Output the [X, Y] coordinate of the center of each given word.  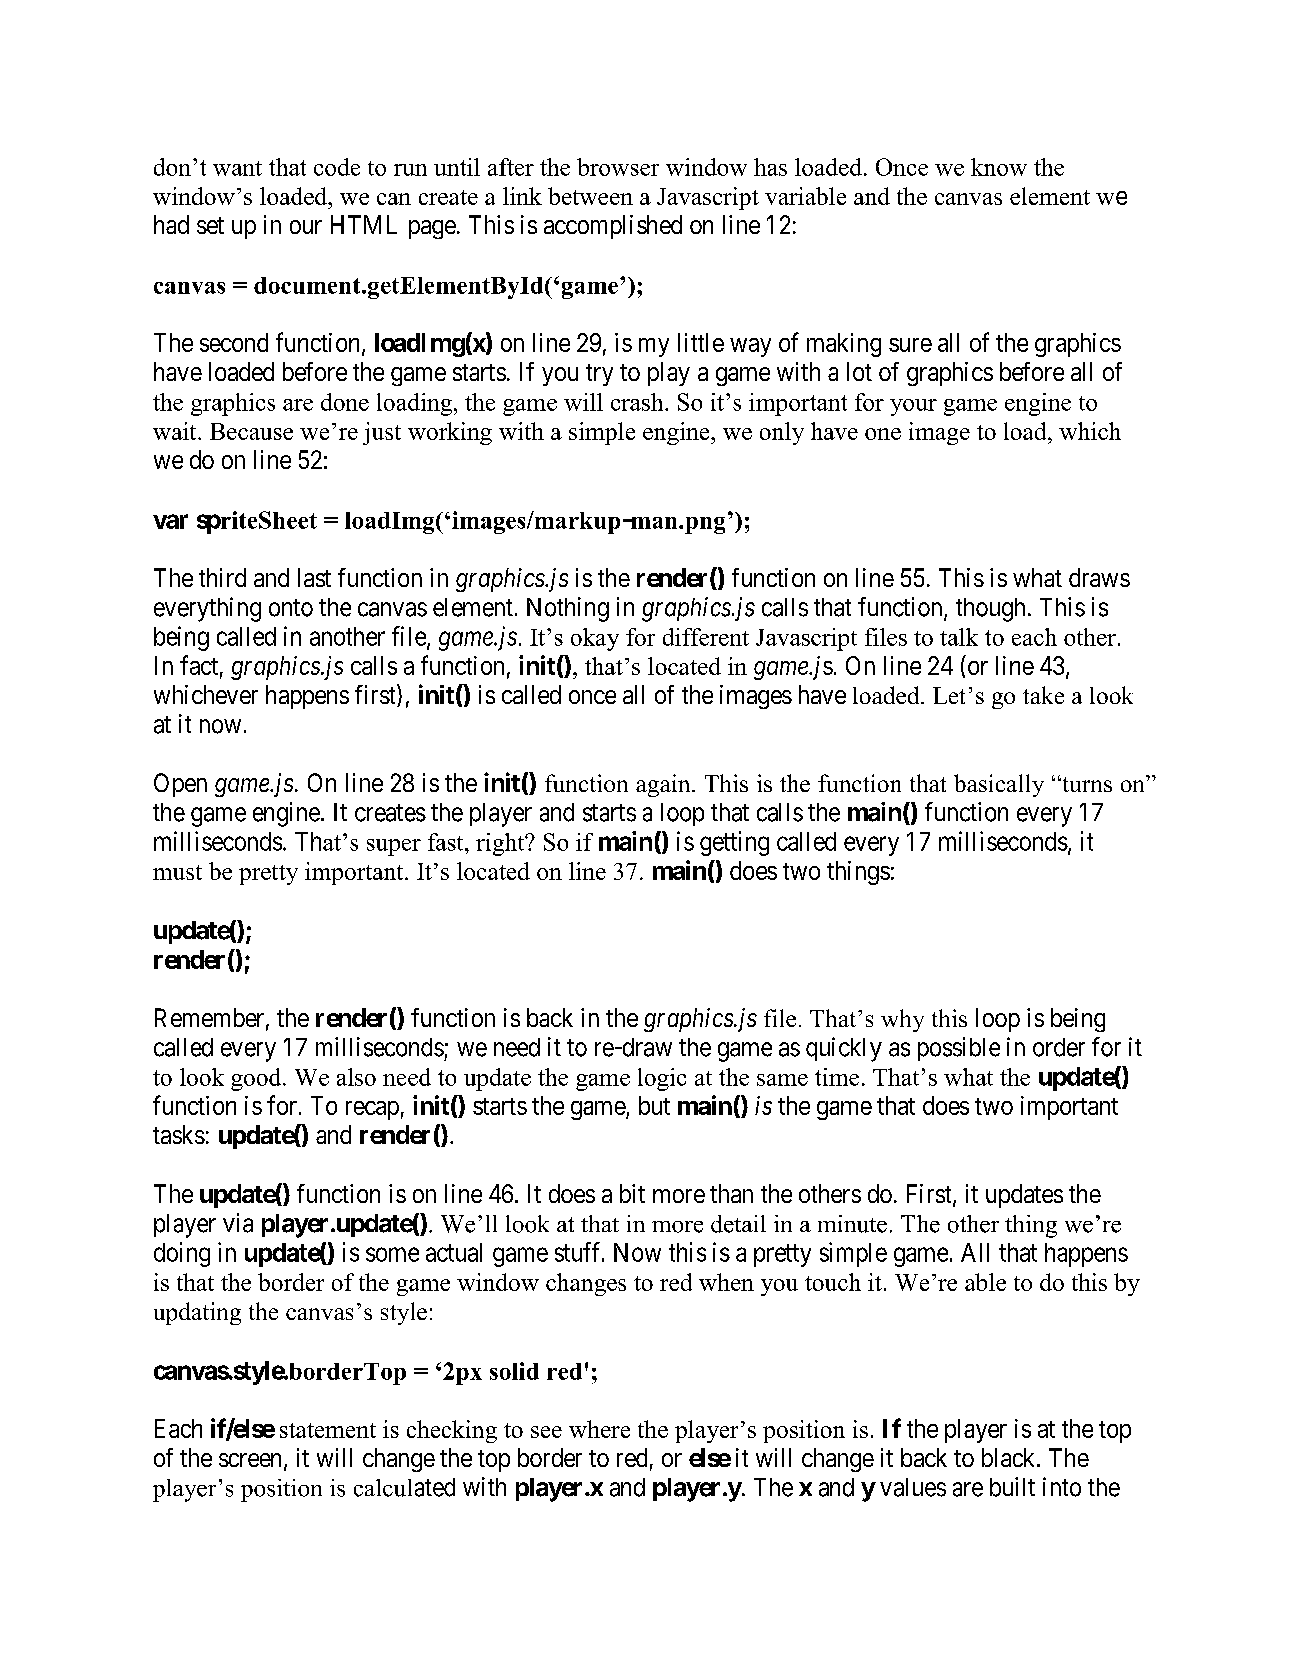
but [654, 1105]
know [999, 167]
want [237, 168]
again [664, 785]
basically [999, 785]
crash [638, 402]
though [990, 610]
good [257, 1079]
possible [959, 1049]
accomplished [613, 227]
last [314, 577]
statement [328, 1430]
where [599, 1429]
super [394, 847]
